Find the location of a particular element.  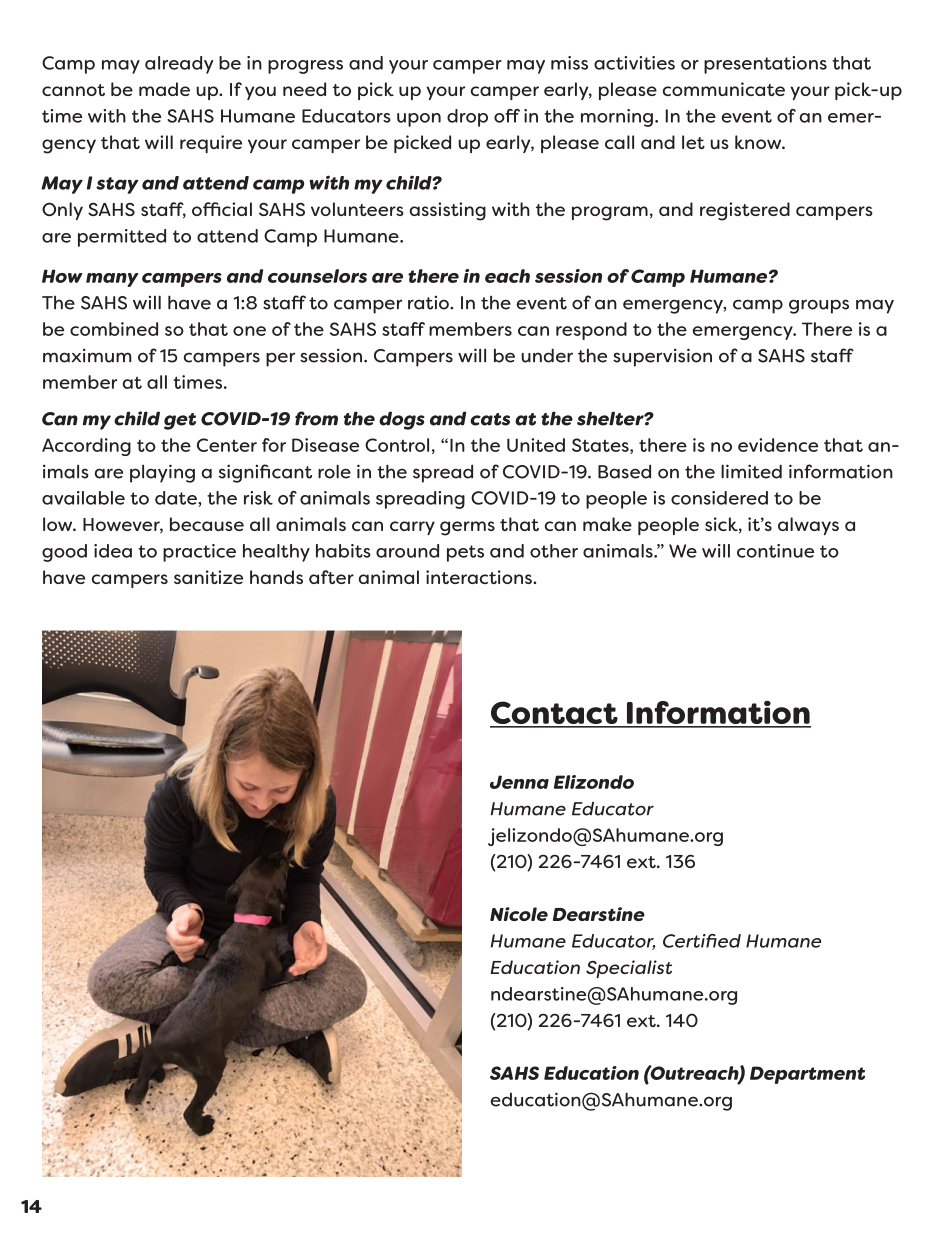

Nicole is located at coordinates (519, 914).
